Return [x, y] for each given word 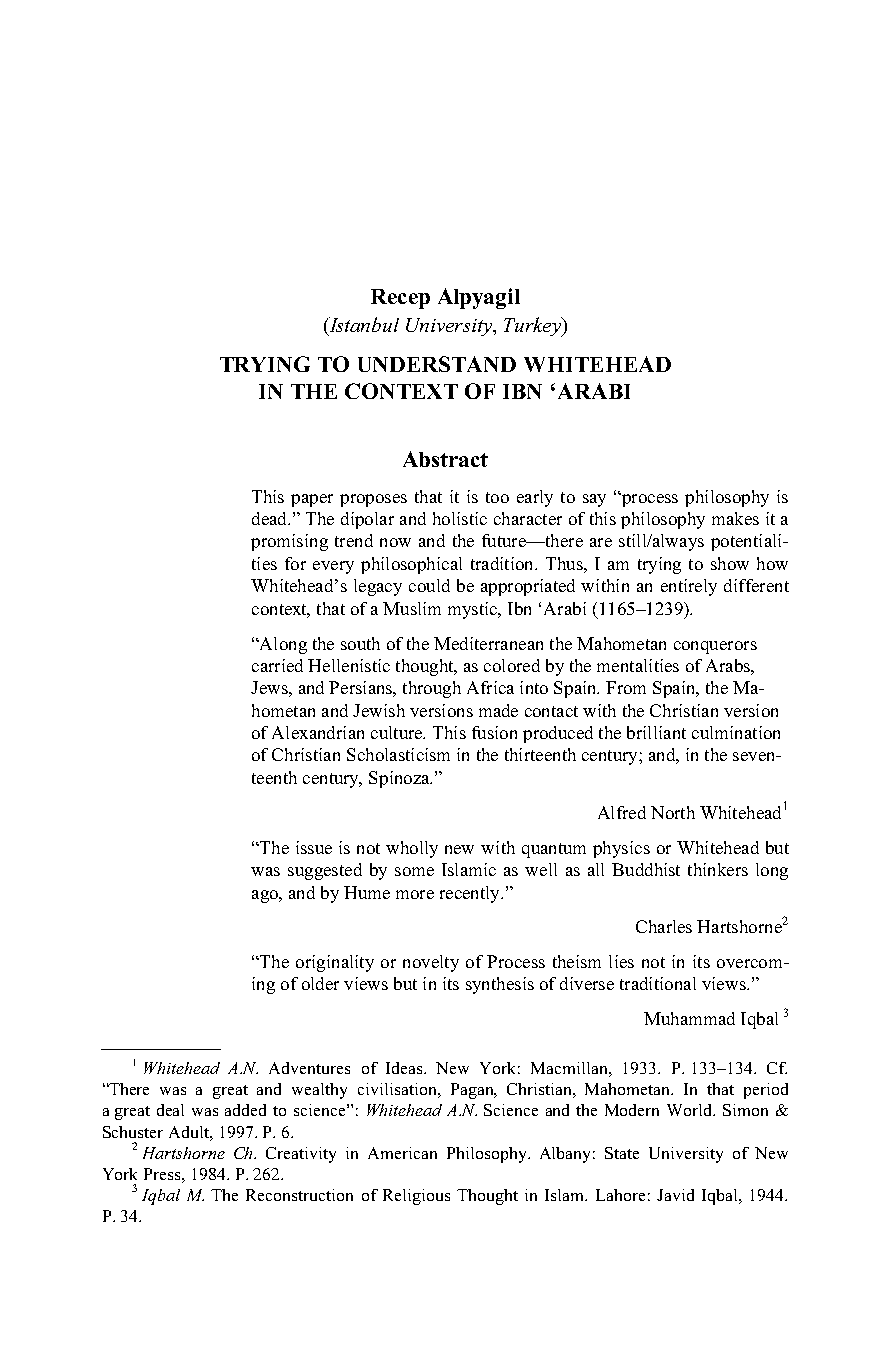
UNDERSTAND [437, 364]
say [594, 500]
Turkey [533, 327]
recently [471, 894]
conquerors [715, 647]
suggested [325, 871]
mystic [474, 610]
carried [277, 665]
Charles [664, 926]
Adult [190, 1132]
